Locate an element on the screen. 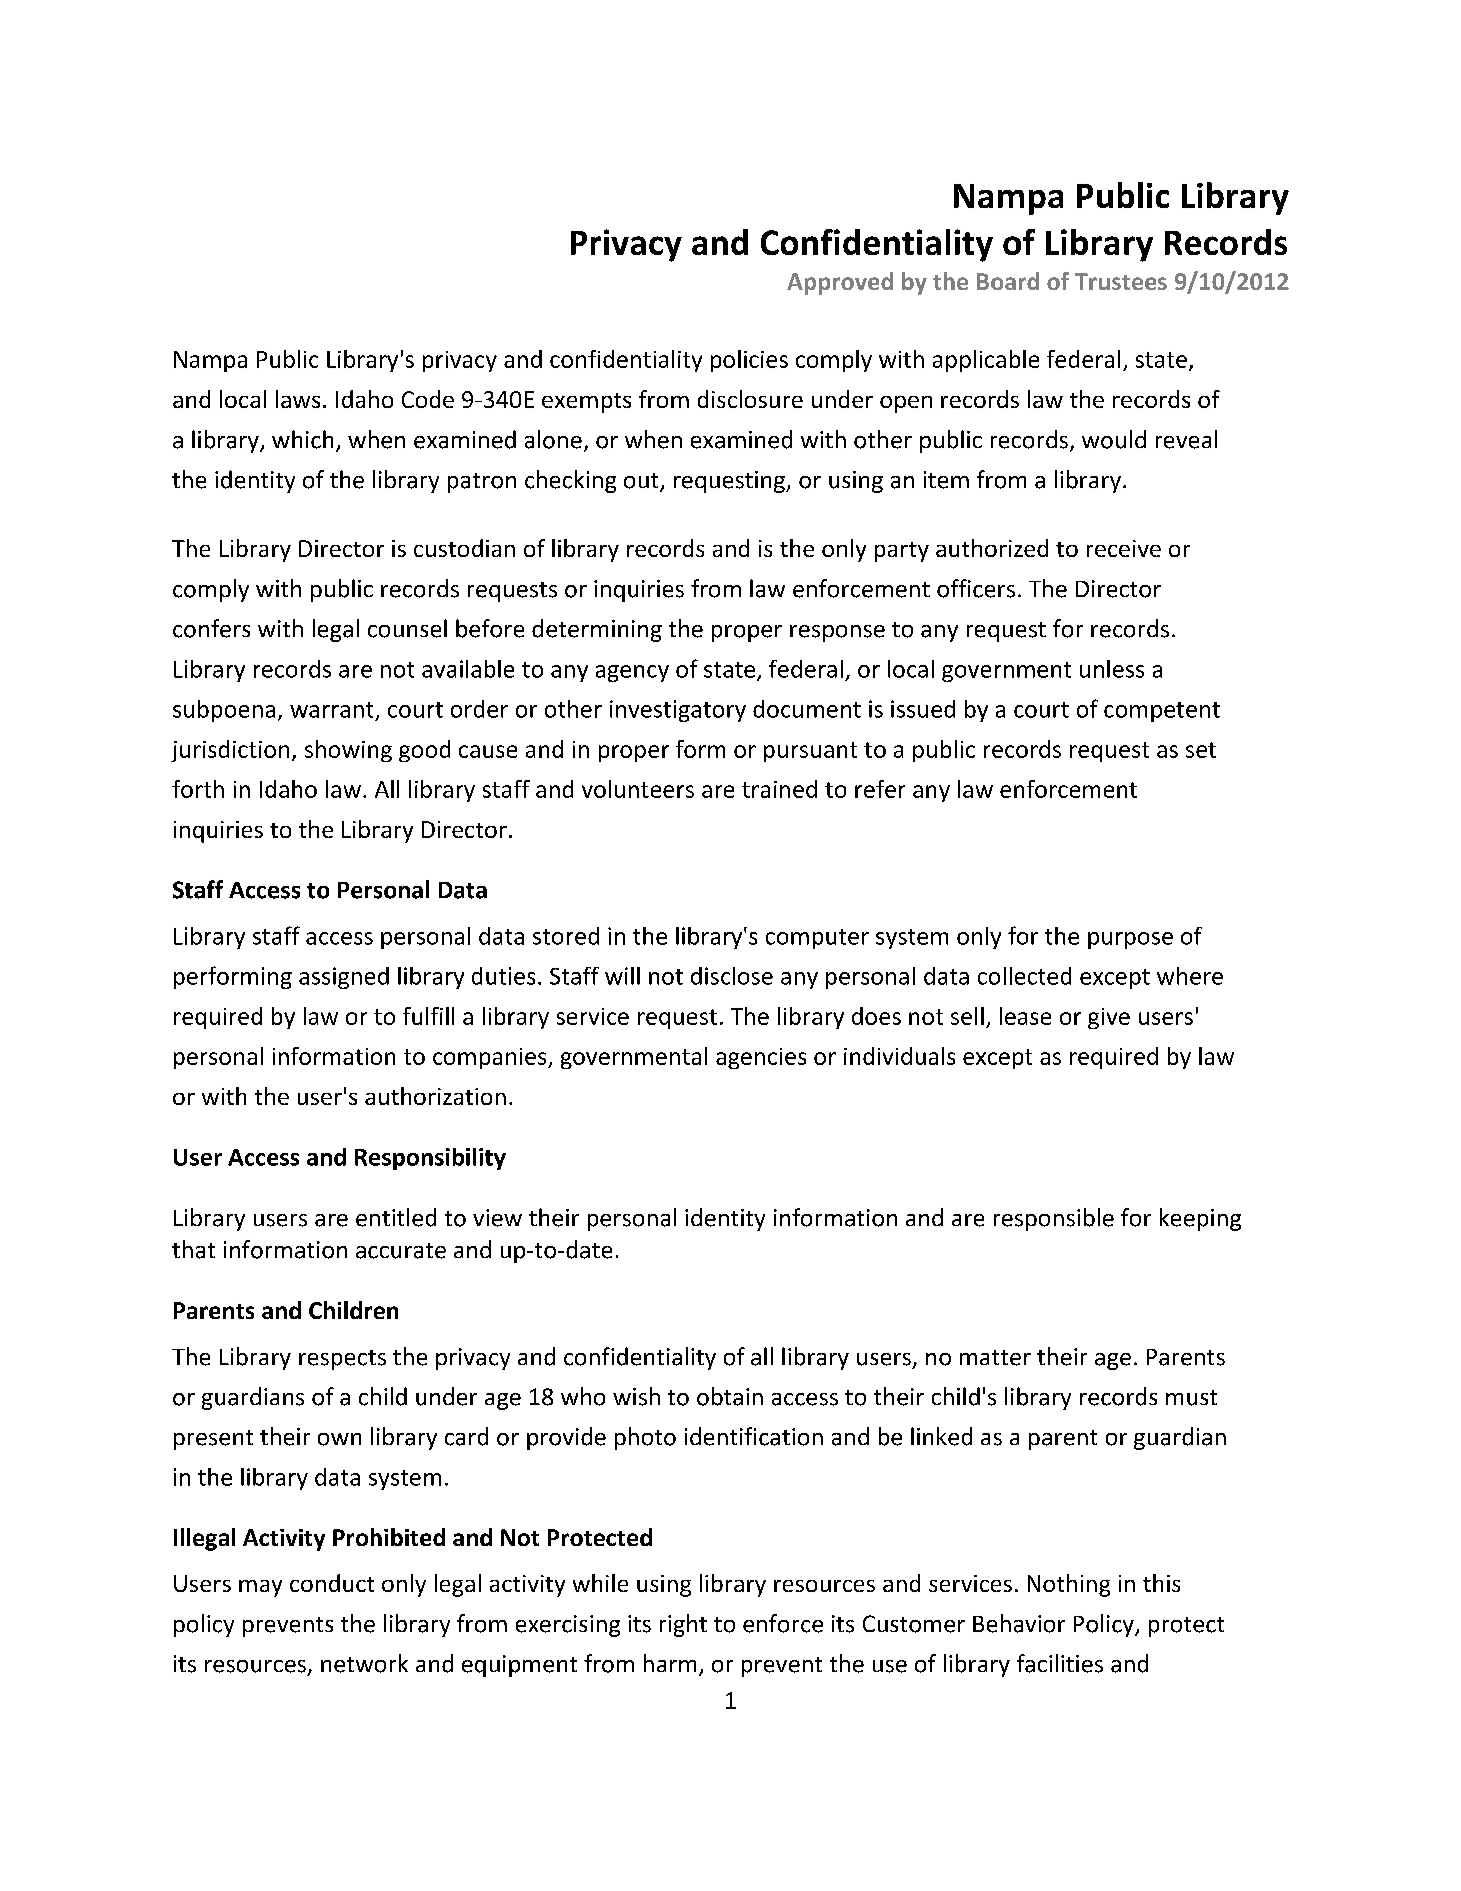  Trustees is located at coordinates (1121, 281).
